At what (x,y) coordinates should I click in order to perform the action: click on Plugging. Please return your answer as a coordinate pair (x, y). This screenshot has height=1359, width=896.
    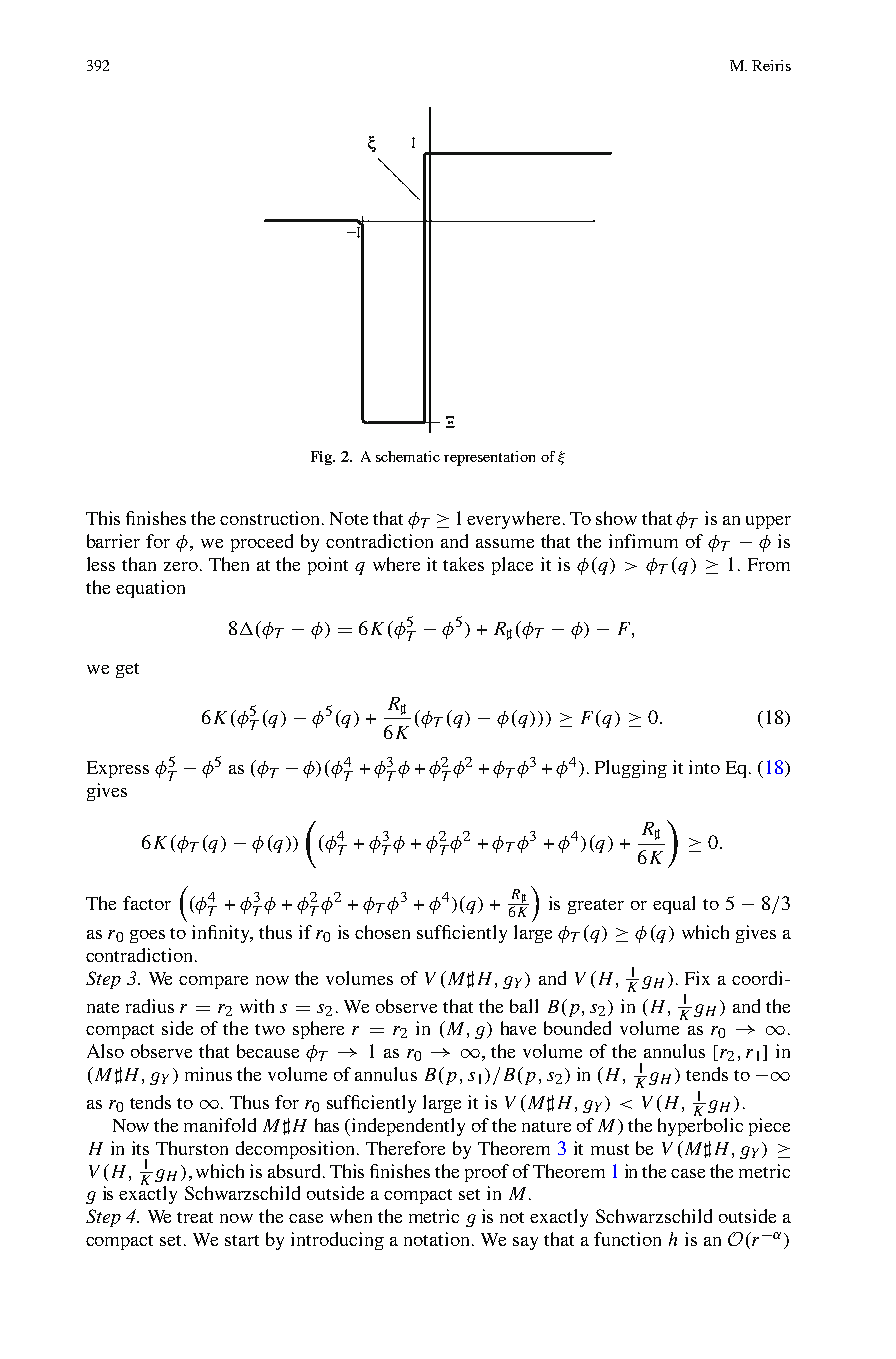
    Looking at the image, I should click on (631, 769).
